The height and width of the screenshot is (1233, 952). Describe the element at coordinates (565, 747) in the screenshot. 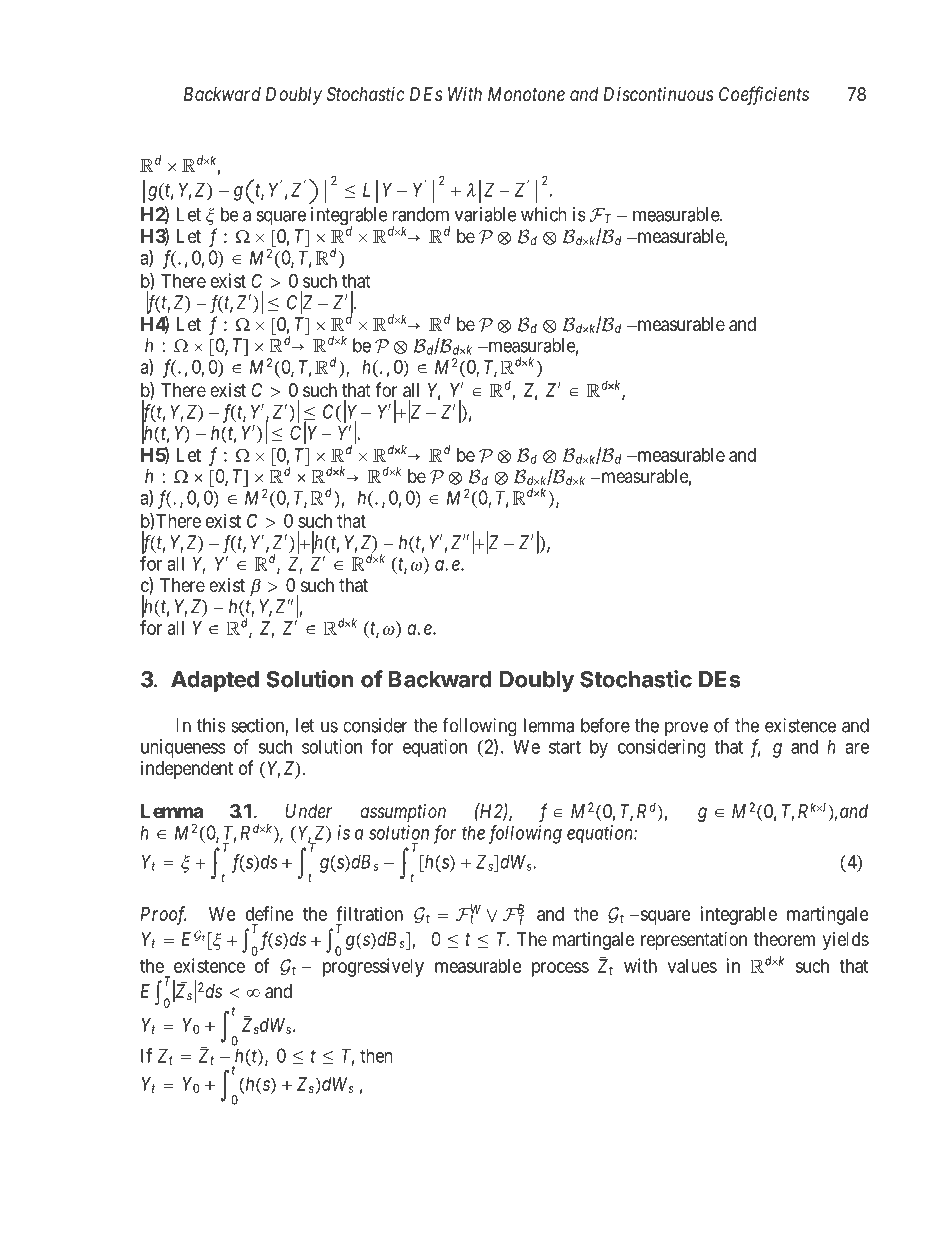

I see `start` at that location.
